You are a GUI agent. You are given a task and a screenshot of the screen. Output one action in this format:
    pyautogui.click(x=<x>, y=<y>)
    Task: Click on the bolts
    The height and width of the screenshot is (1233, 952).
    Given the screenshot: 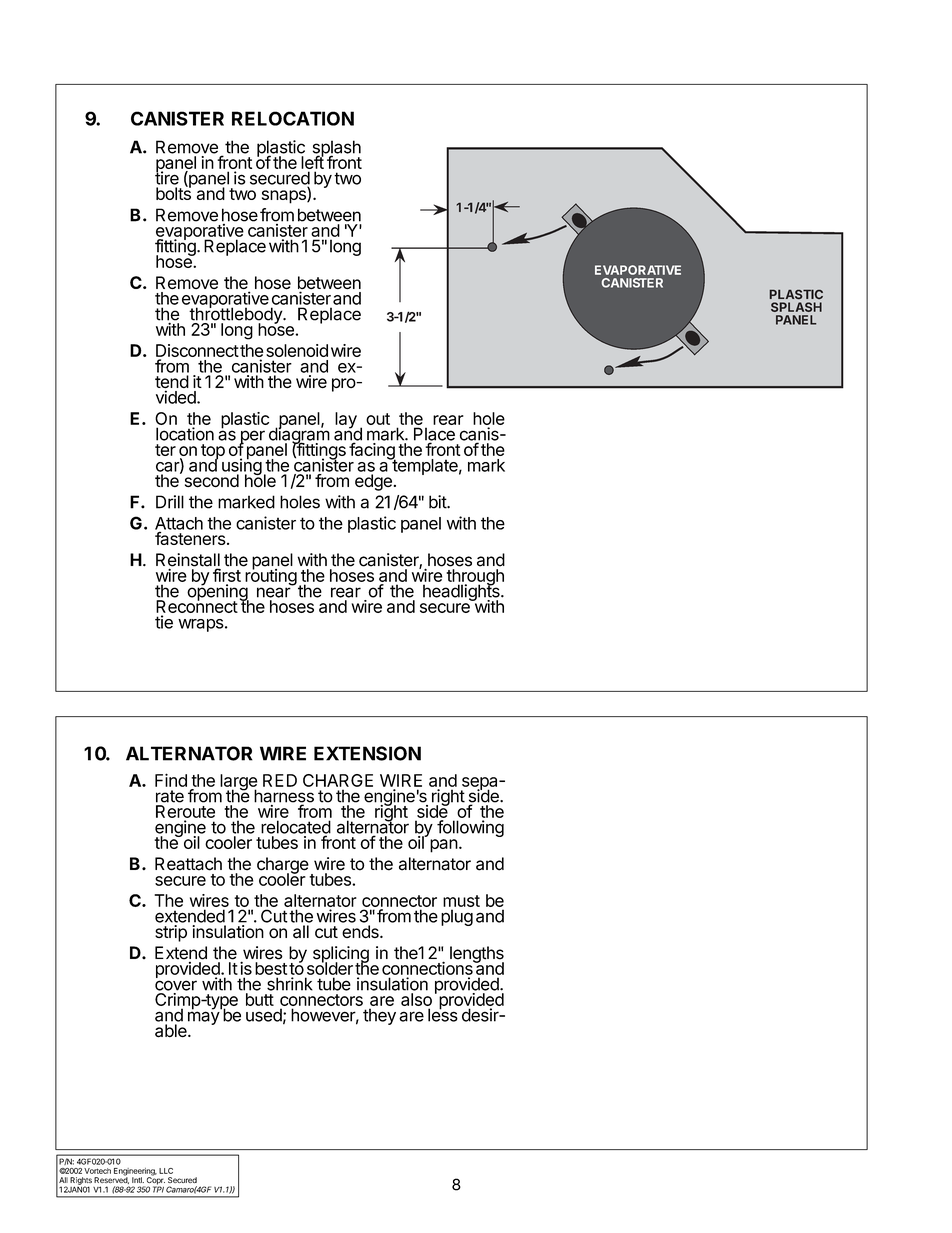 What is the action you would take?
    pyautogui.click(x=173, y=192)
